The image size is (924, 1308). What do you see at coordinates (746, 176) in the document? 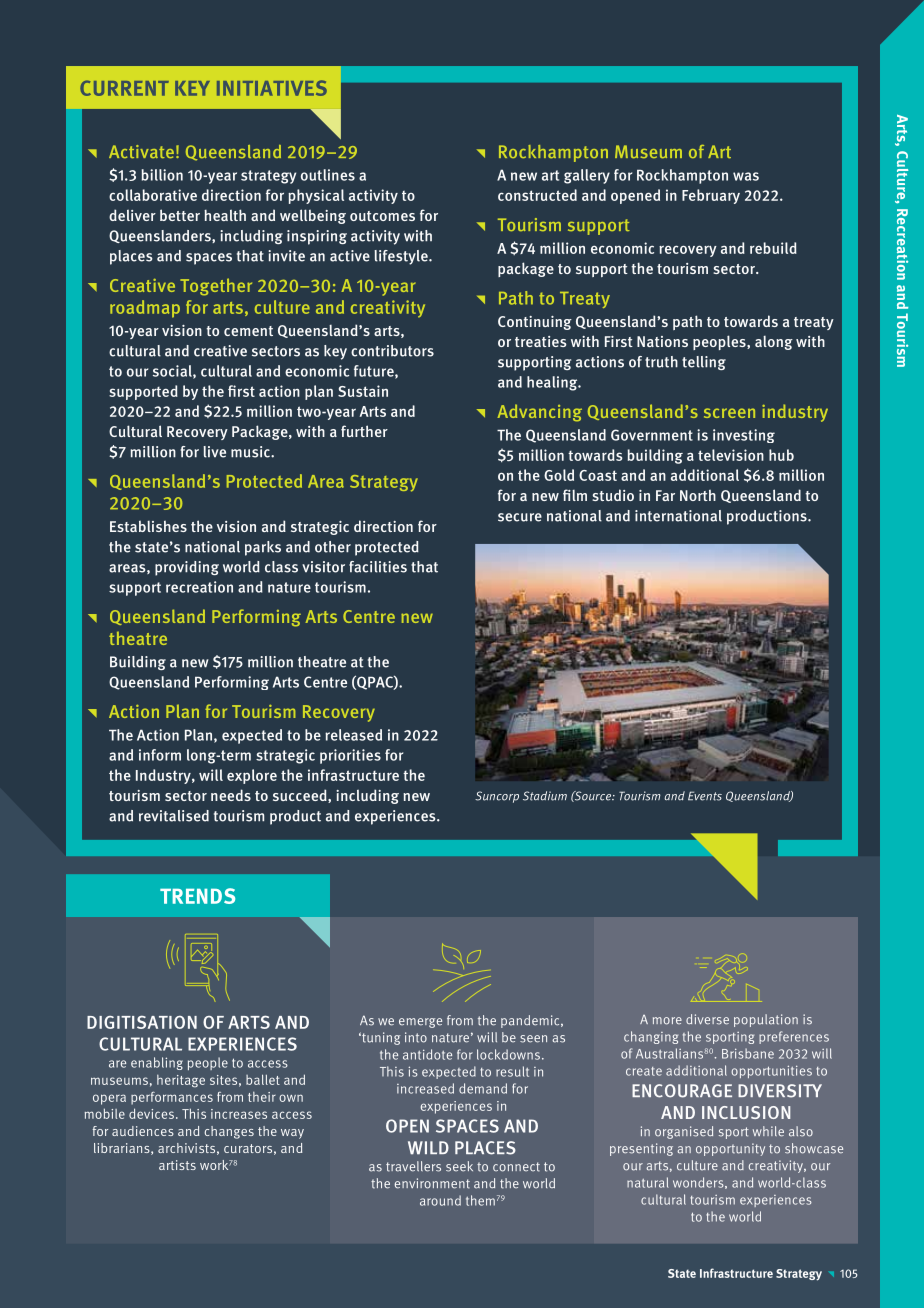
I see `was` at bounding box center [746, 176].
